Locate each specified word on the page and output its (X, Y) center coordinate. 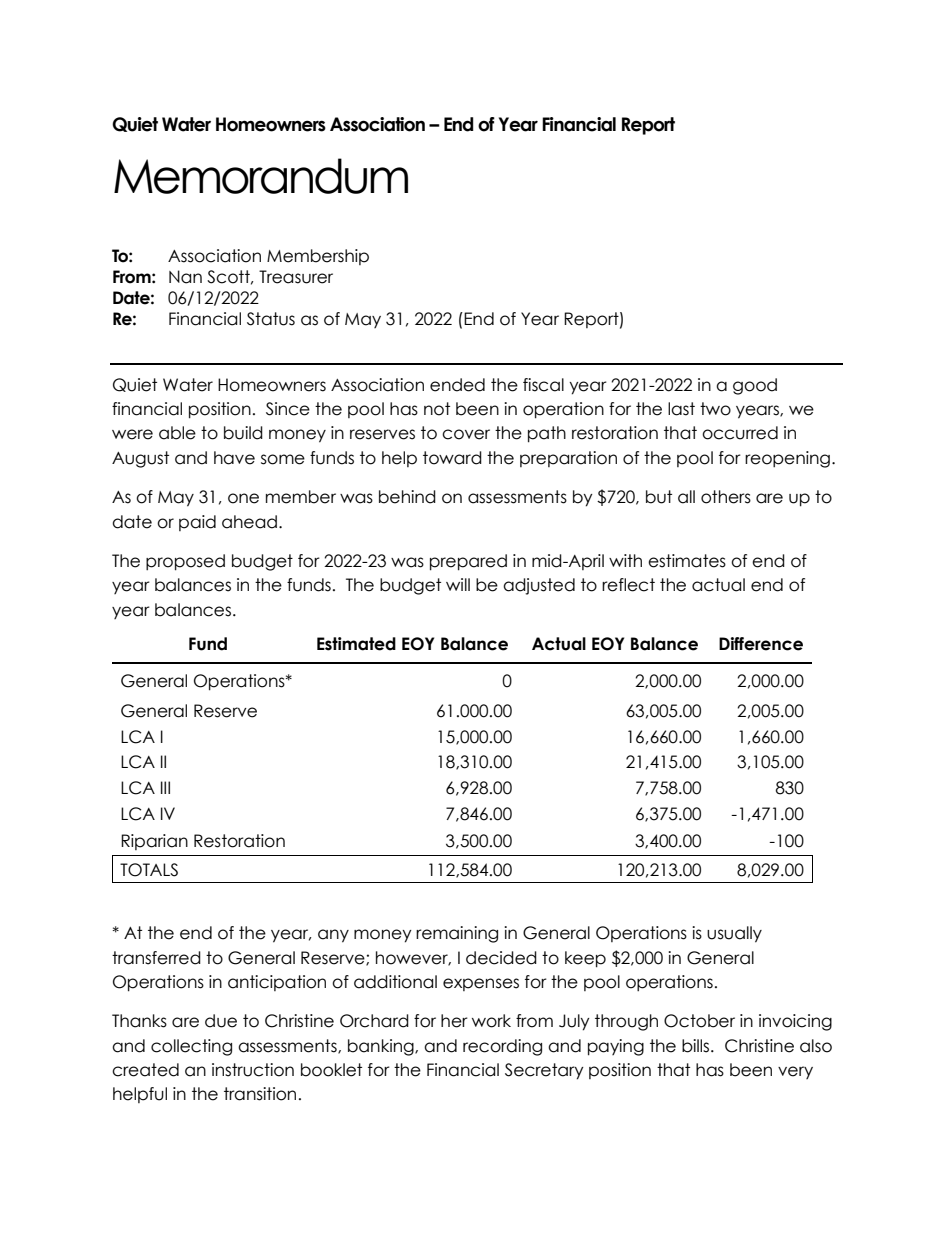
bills (697, 1046)
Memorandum (261, 176)
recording (502, 1047)
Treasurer (296, 277)
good (755, 386)
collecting (191, 1047)
